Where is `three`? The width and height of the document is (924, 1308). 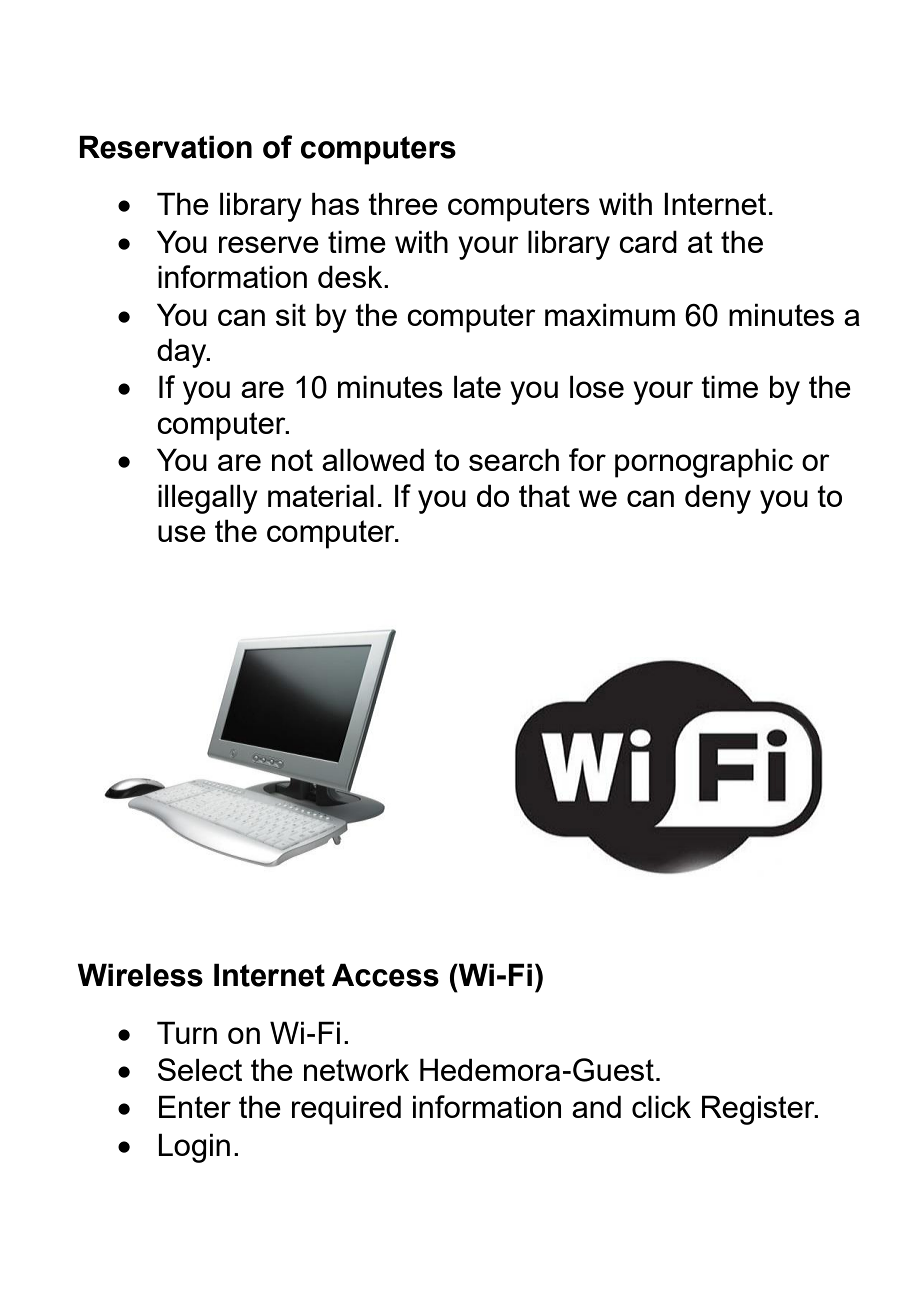
three is located at coordinates (403, 203).
